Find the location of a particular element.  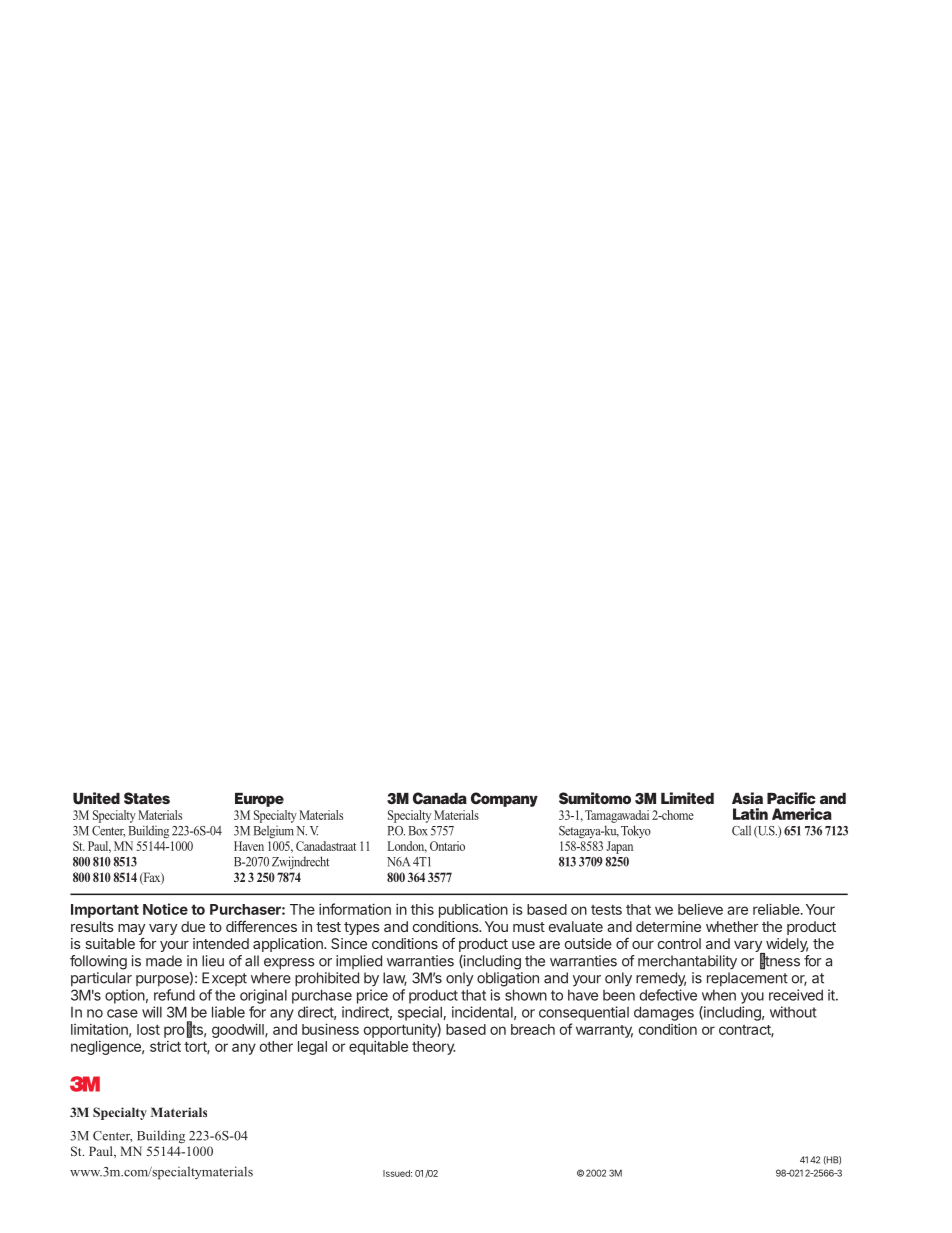

believe is located at coordinates (700, 909).
